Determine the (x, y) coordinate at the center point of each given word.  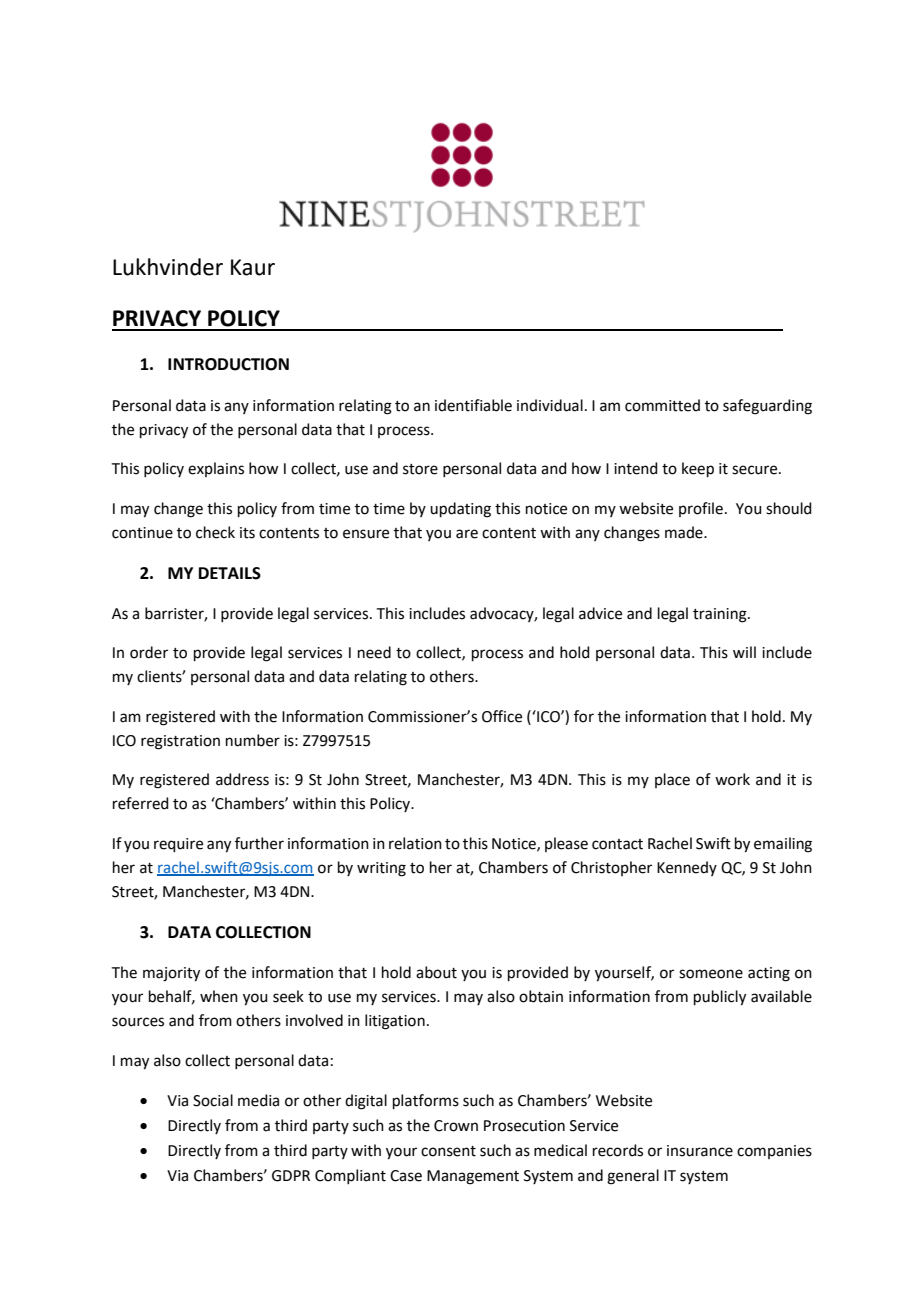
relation (415, 843)
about (436, 972)
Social (213, 1100)
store (420, 469)
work (732, 779)
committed (662, 405)
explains (216, 469)
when (219, 996)
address (242, 779)
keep (698, 469)
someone (711, 974)
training (721, 615)
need (374, 652)
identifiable (473, 405)
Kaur (253, 267)
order (149, 652)
